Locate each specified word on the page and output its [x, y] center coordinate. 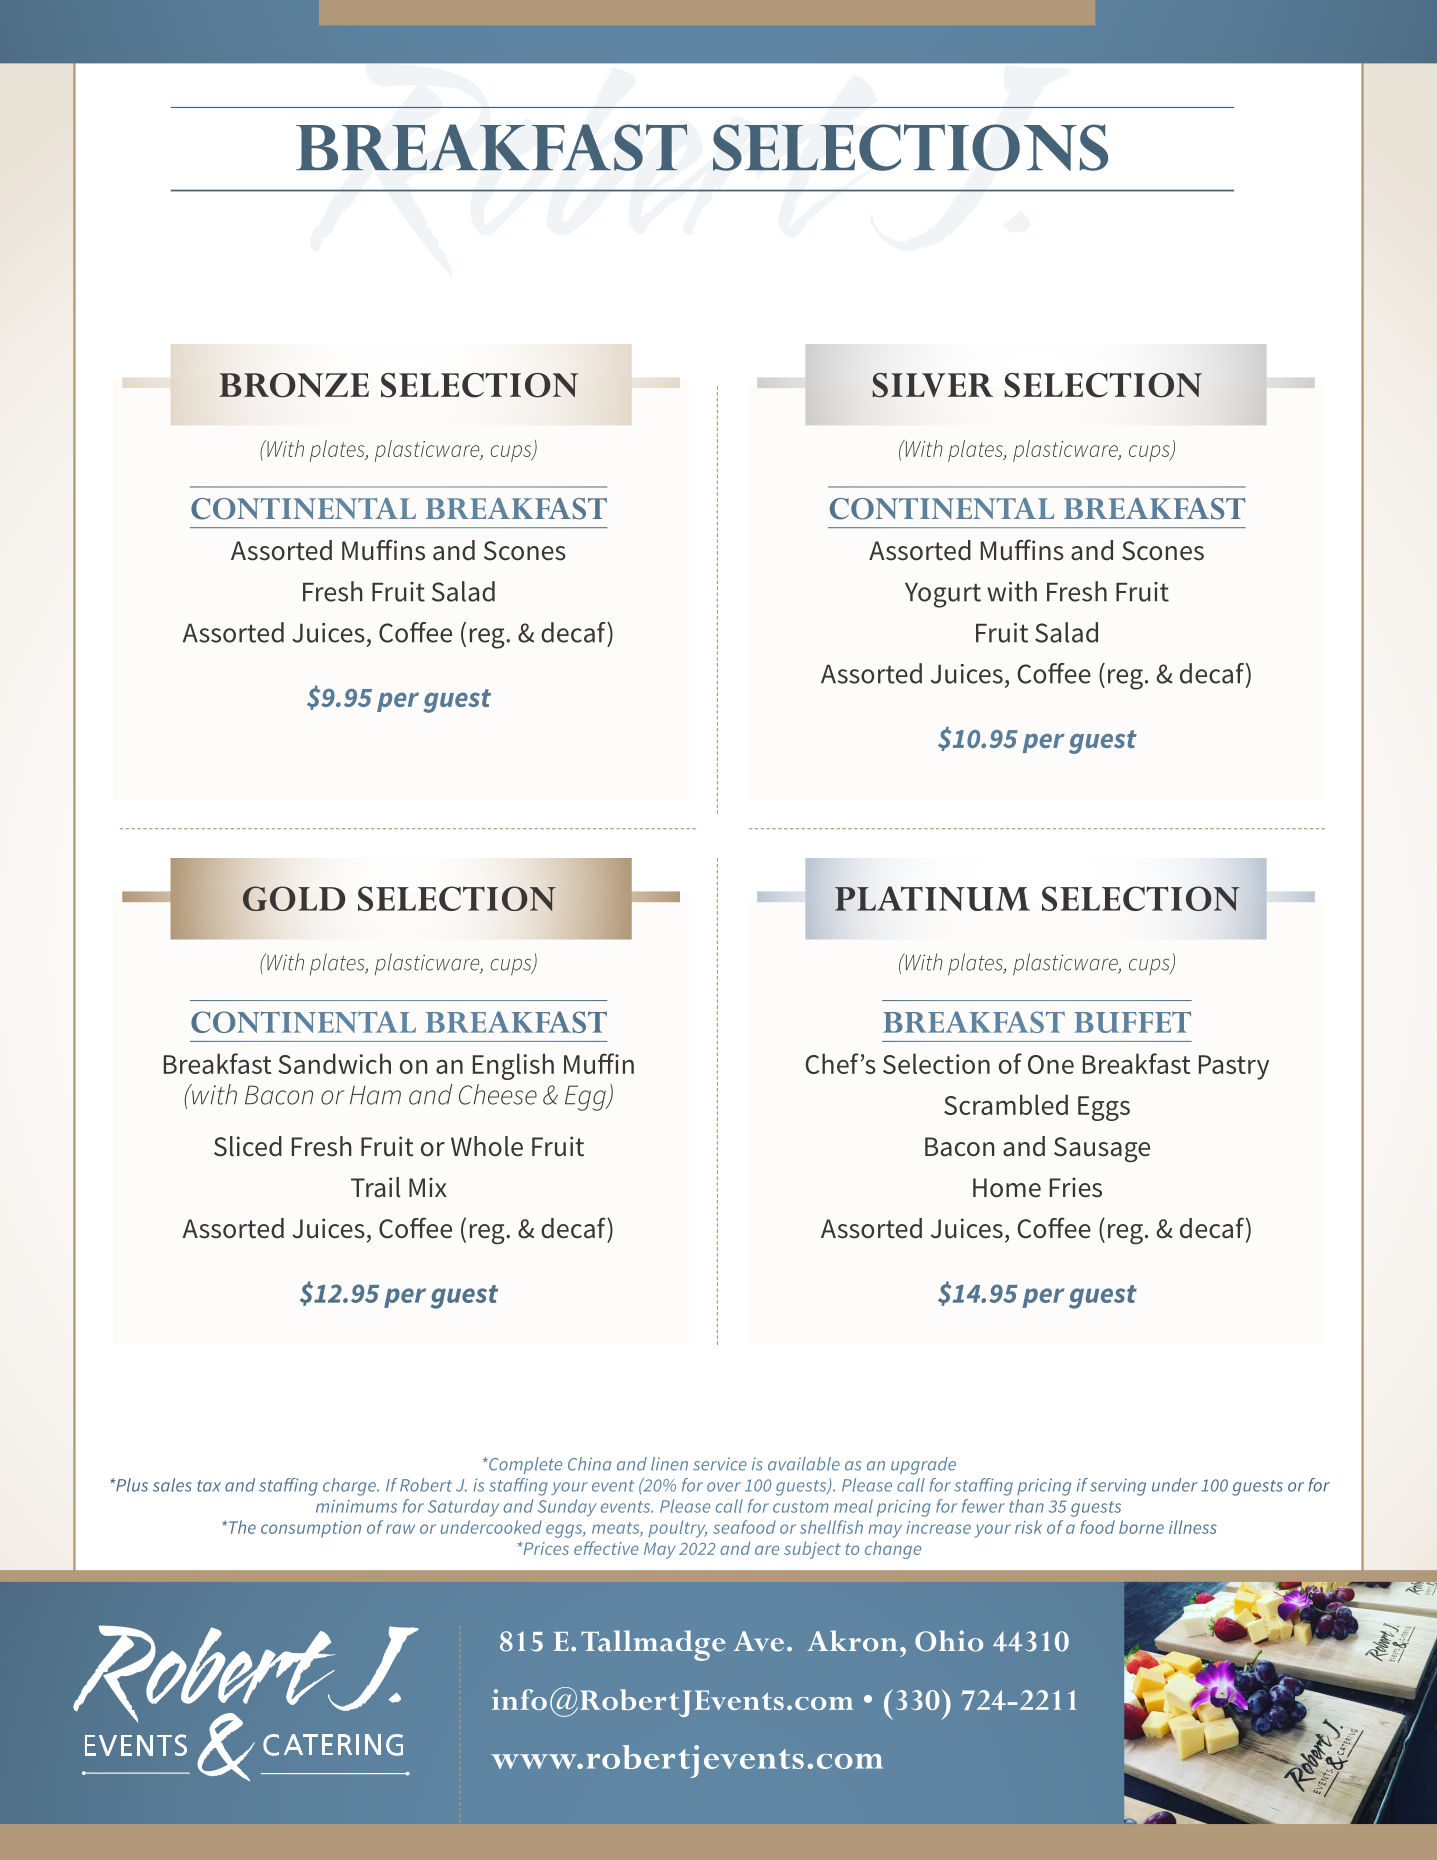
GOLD [294, 898]
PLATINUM [932, 898]
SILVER [932, 385]
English [513, 1066]
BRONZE [294, 385]
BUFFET [1132, 1022]
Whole [487, 1146]
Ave [759, 1641]
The [241, 1527]
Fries [1076, 1187]
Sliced [248, 1146]
